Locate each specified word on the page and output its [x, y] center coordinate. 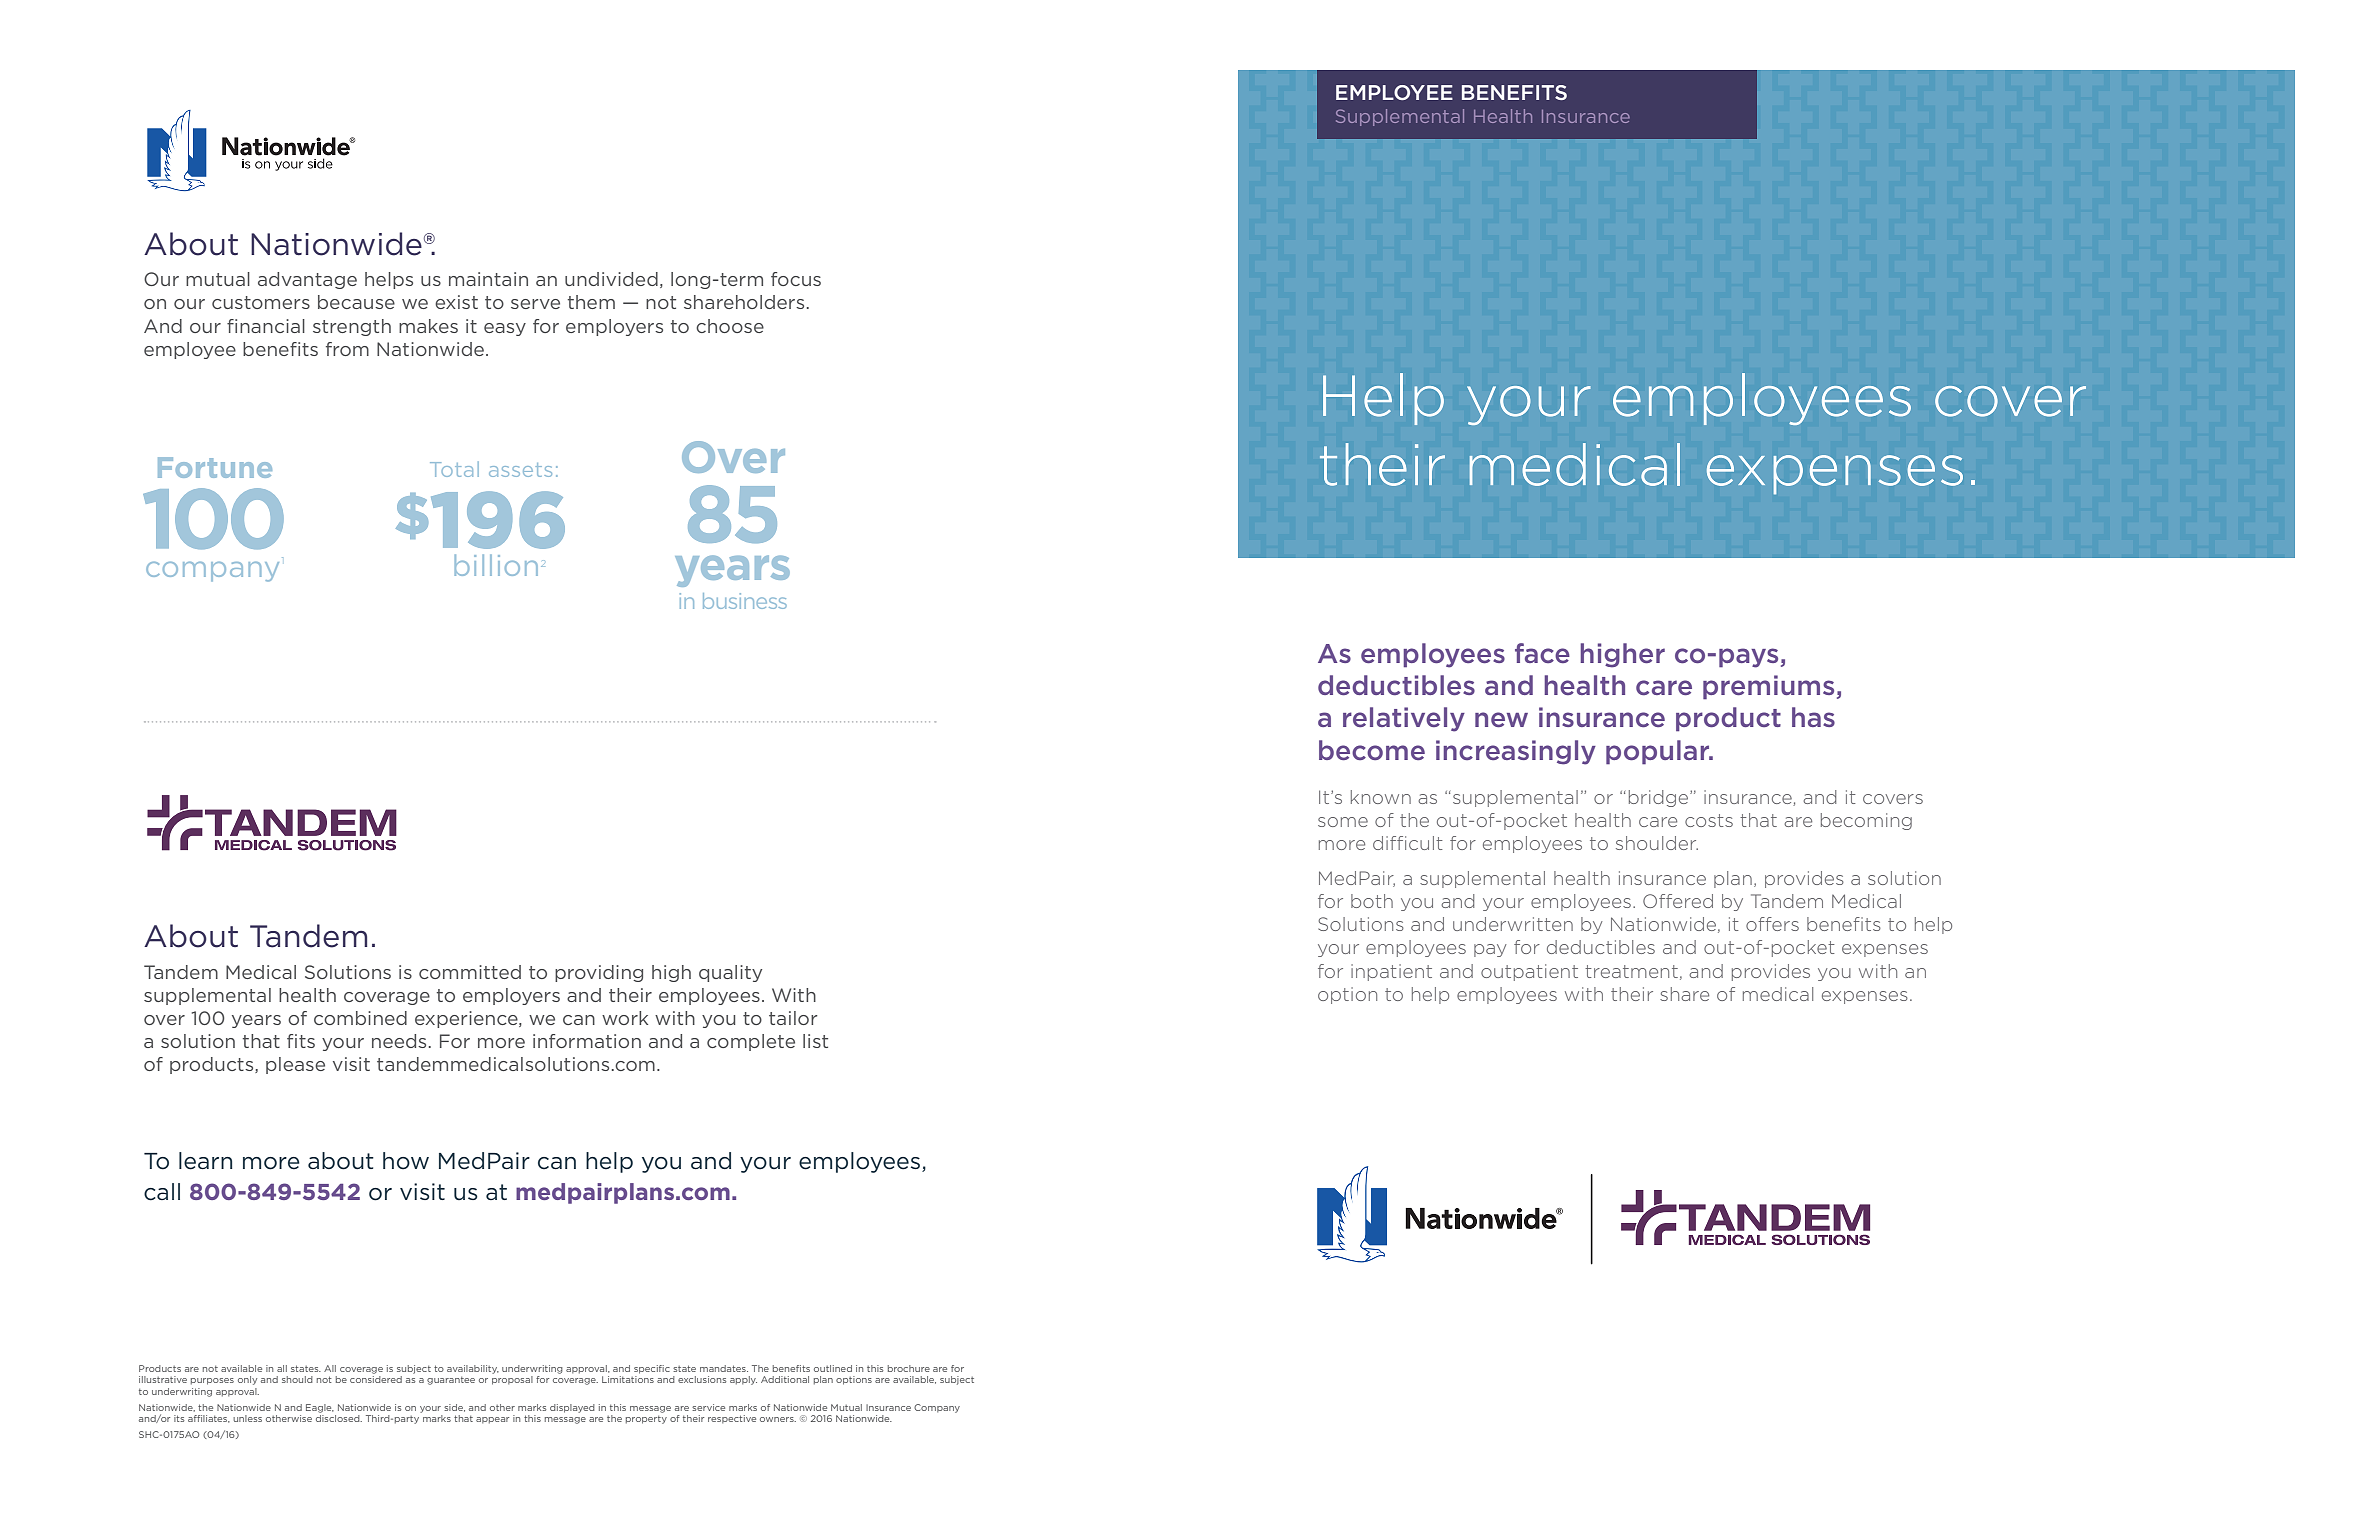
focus [796, 279]
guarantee [451, 1381]
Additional [785, 1379]
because [356, 302]
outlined [833, 1368]
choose [730, 326]
